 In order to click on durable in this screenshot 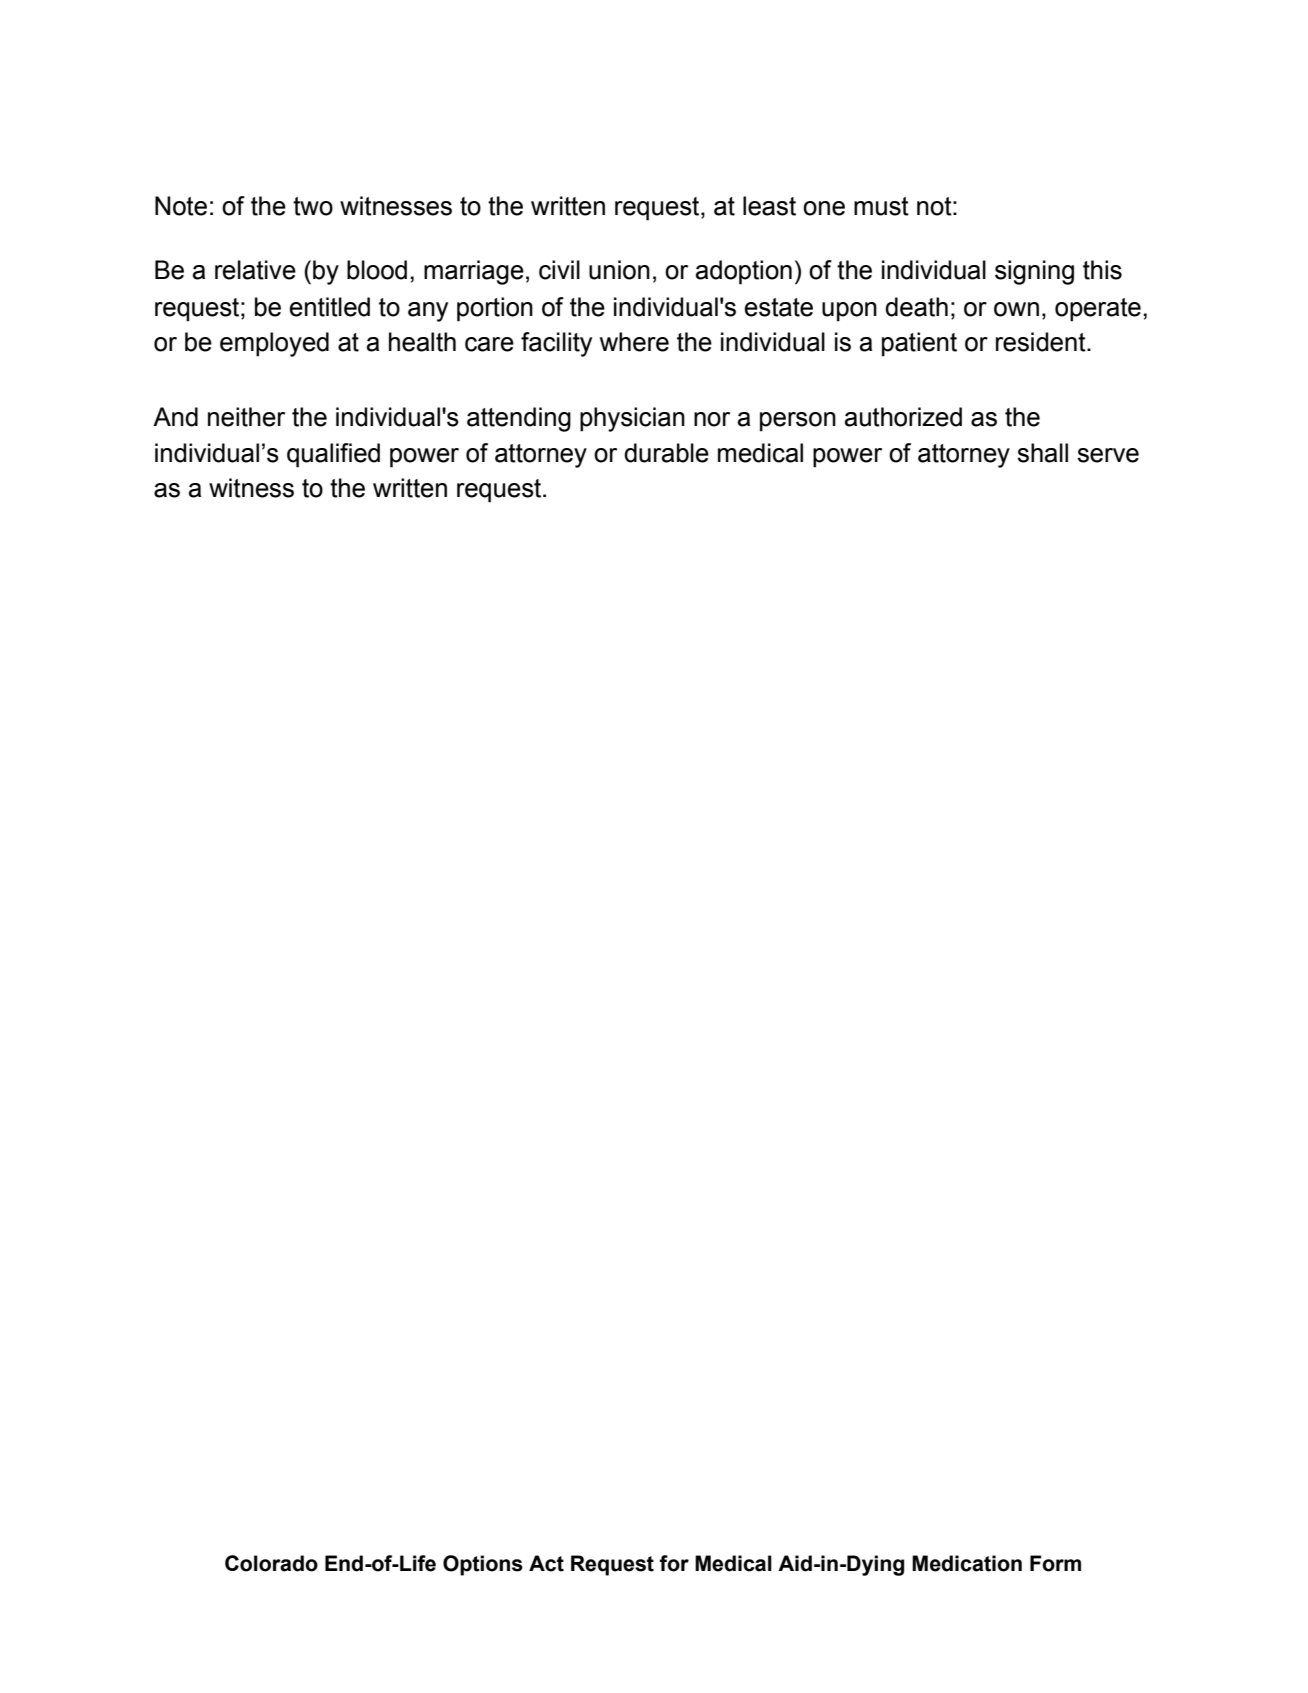, I will do `click(666, 453)`.
